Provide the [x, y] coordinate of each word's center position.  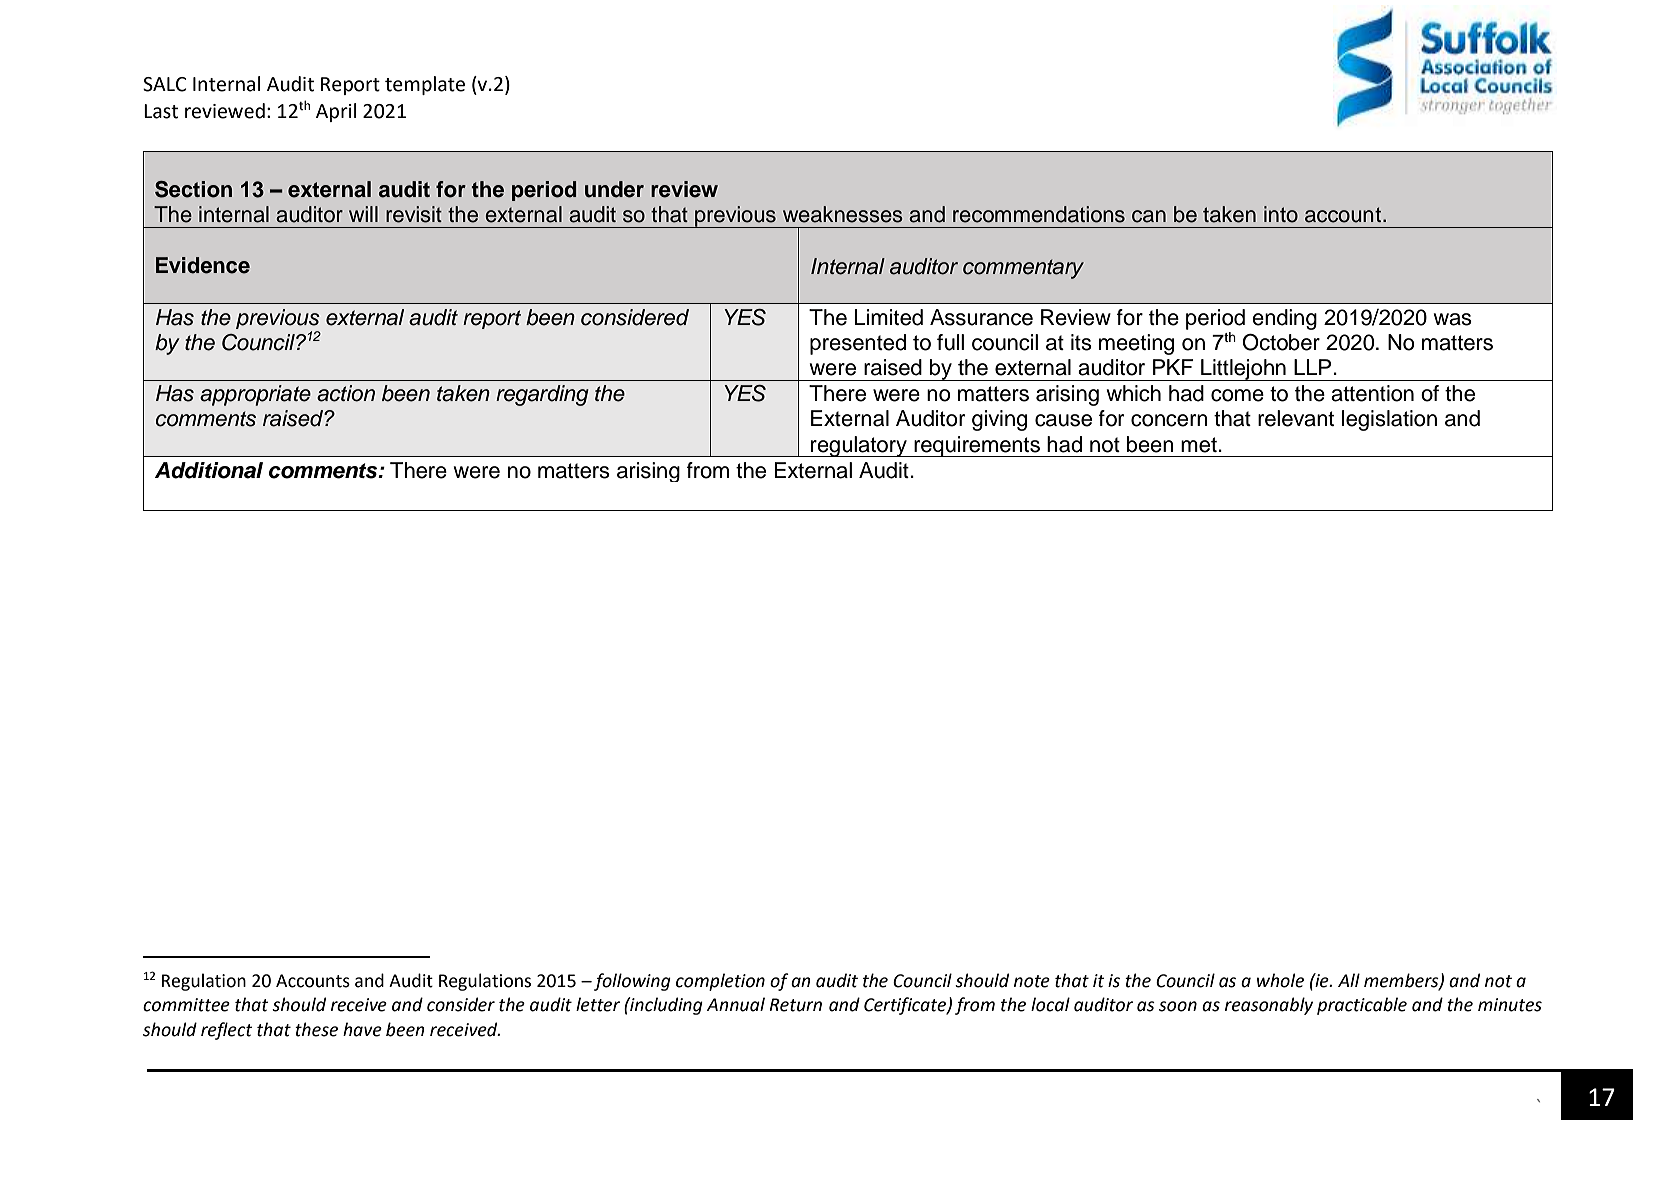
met [1200, 445]
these [316, 1029]
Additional [209, 470]
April [336, 112]
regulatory [859, 446]
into [1281, 214]
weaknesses [843, 214]
